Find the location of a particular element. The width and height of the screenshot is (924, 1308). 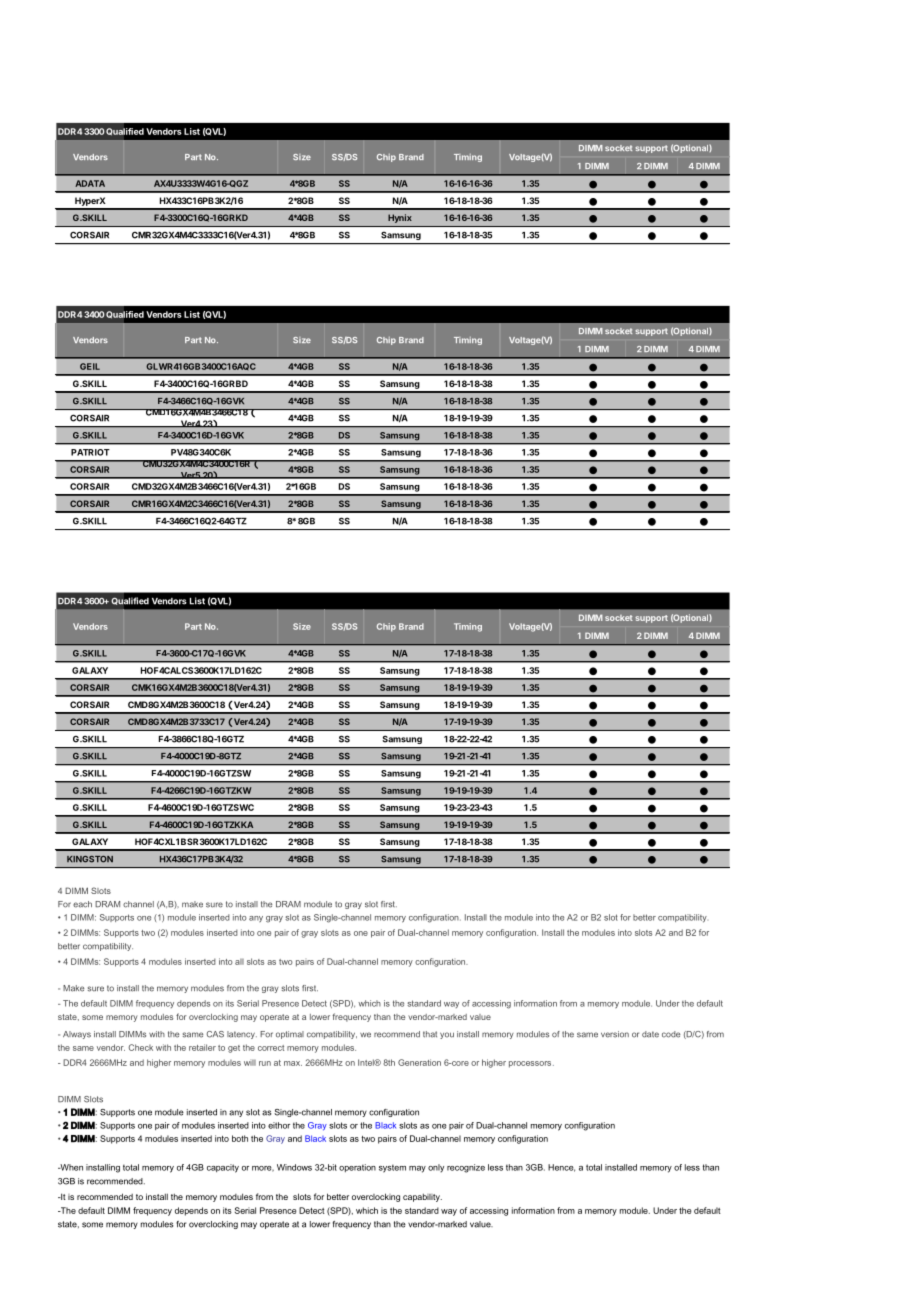

that is located at coordinates (430, 1034).
